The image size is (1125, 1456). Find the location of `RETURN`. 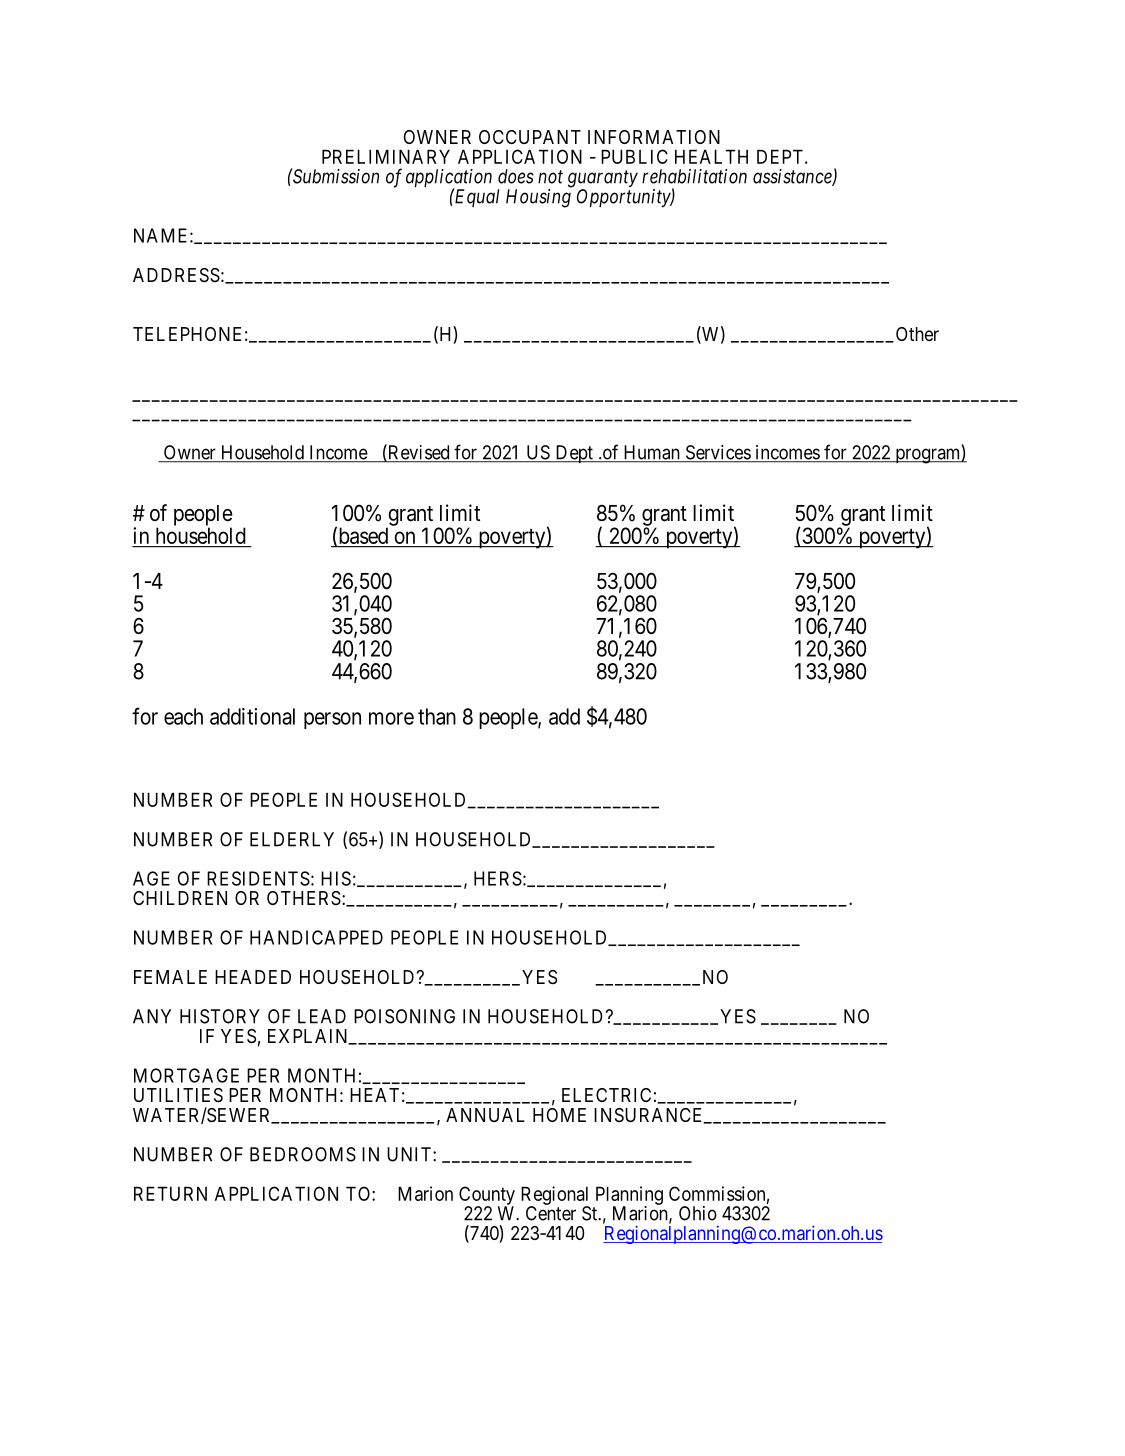

RETURN is located at coordinates (170, 1193).
